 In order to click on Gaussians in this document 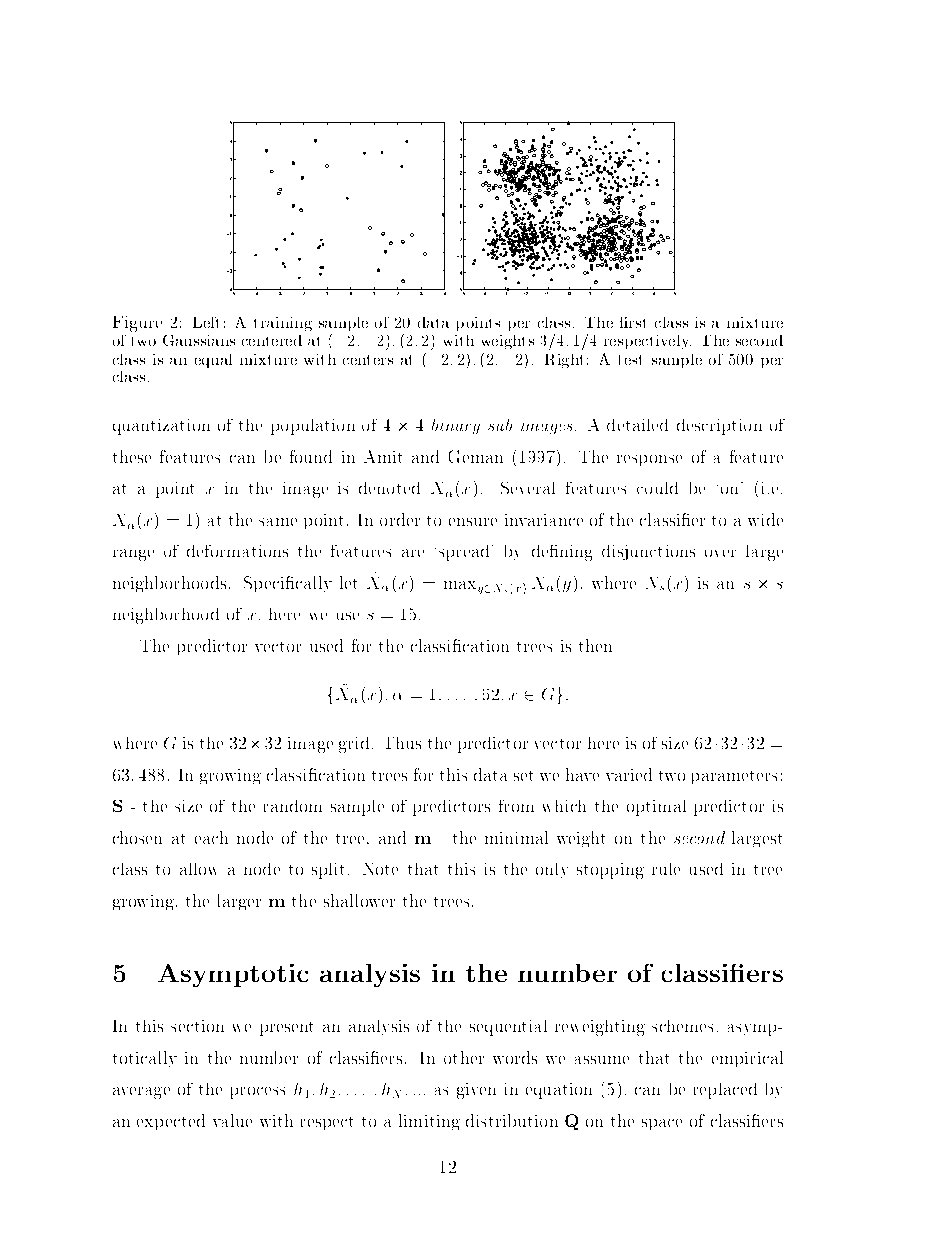, I will do `click(199, 340)`.
